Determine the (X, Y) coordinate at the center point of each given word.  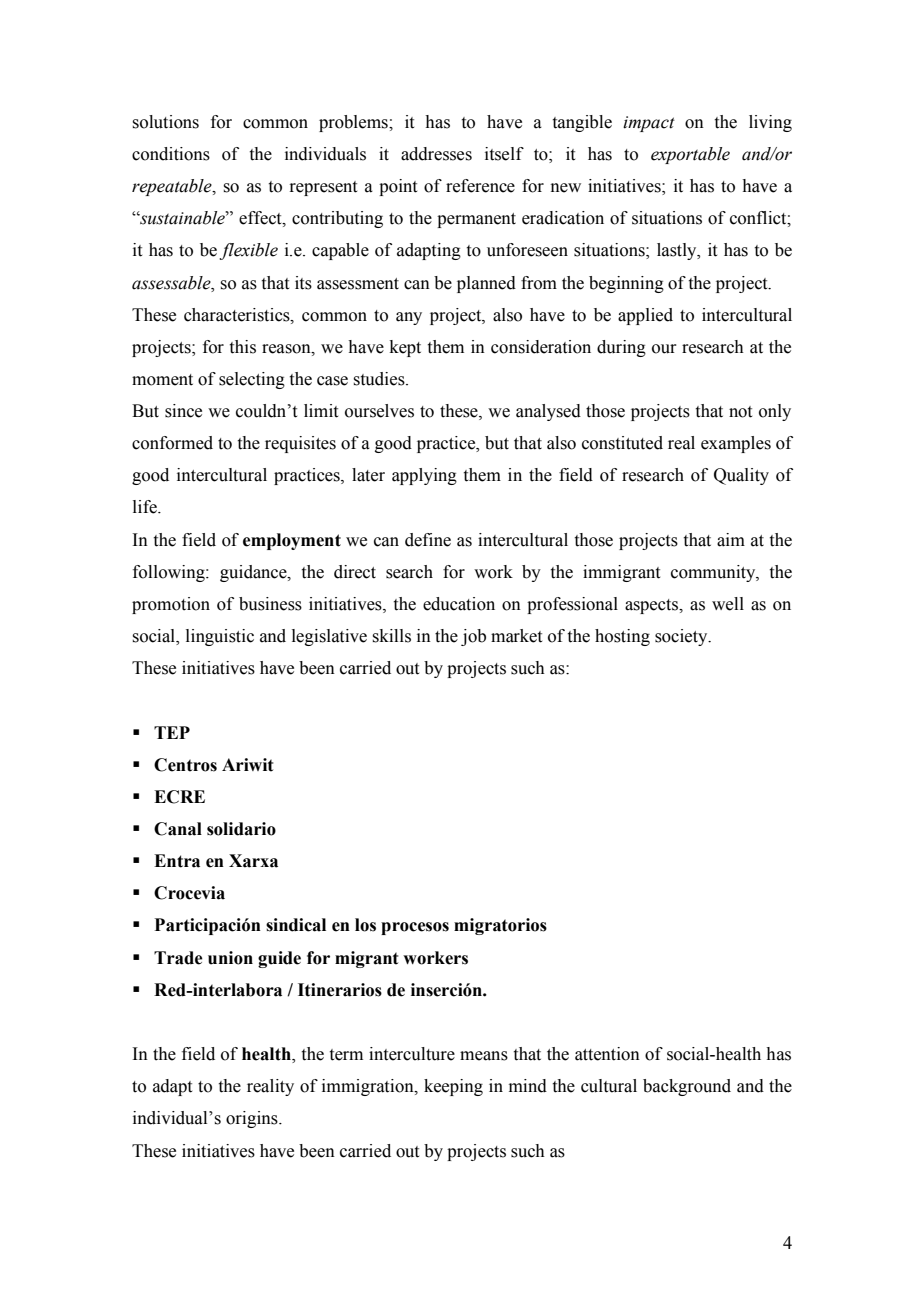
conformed (172, 443)
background (687, 1087)
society (682, 637)
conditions (171, 154)
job (473, 637)
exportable (690, 155)
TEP (172, 732)
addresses (436, 154)
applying (424, 476)
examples (736, 444)
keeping (453, 1087)
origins (253, 1119)
